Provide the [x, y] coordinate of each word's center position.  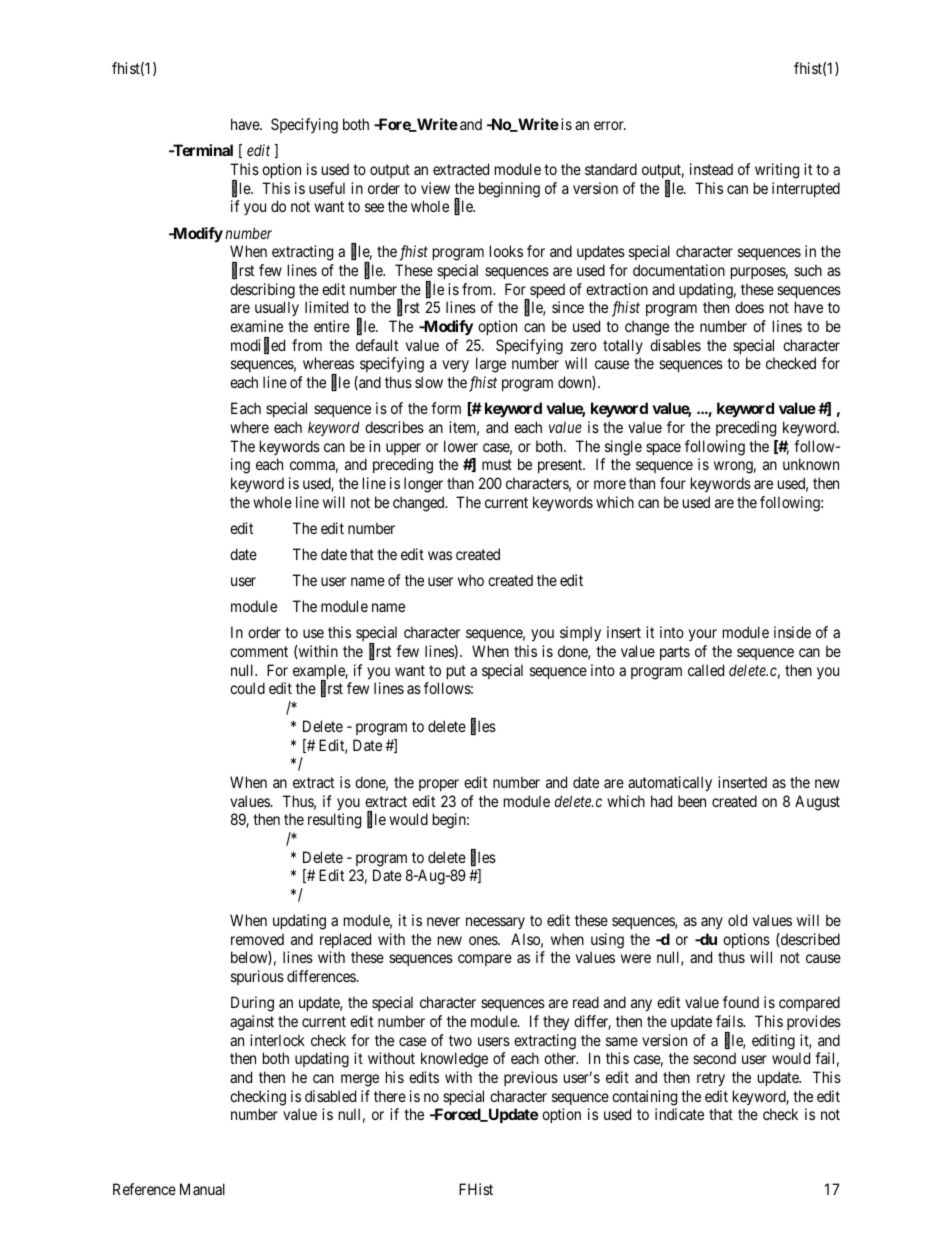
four [673, 483]
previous [531, 1078]
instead [711, 169]
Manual [202, 1189]
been [692, 801]
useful [327, 188]
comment [259, 651]
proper [439, 785]
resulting [334, 821]
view [435, 188]
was [440, 555]
